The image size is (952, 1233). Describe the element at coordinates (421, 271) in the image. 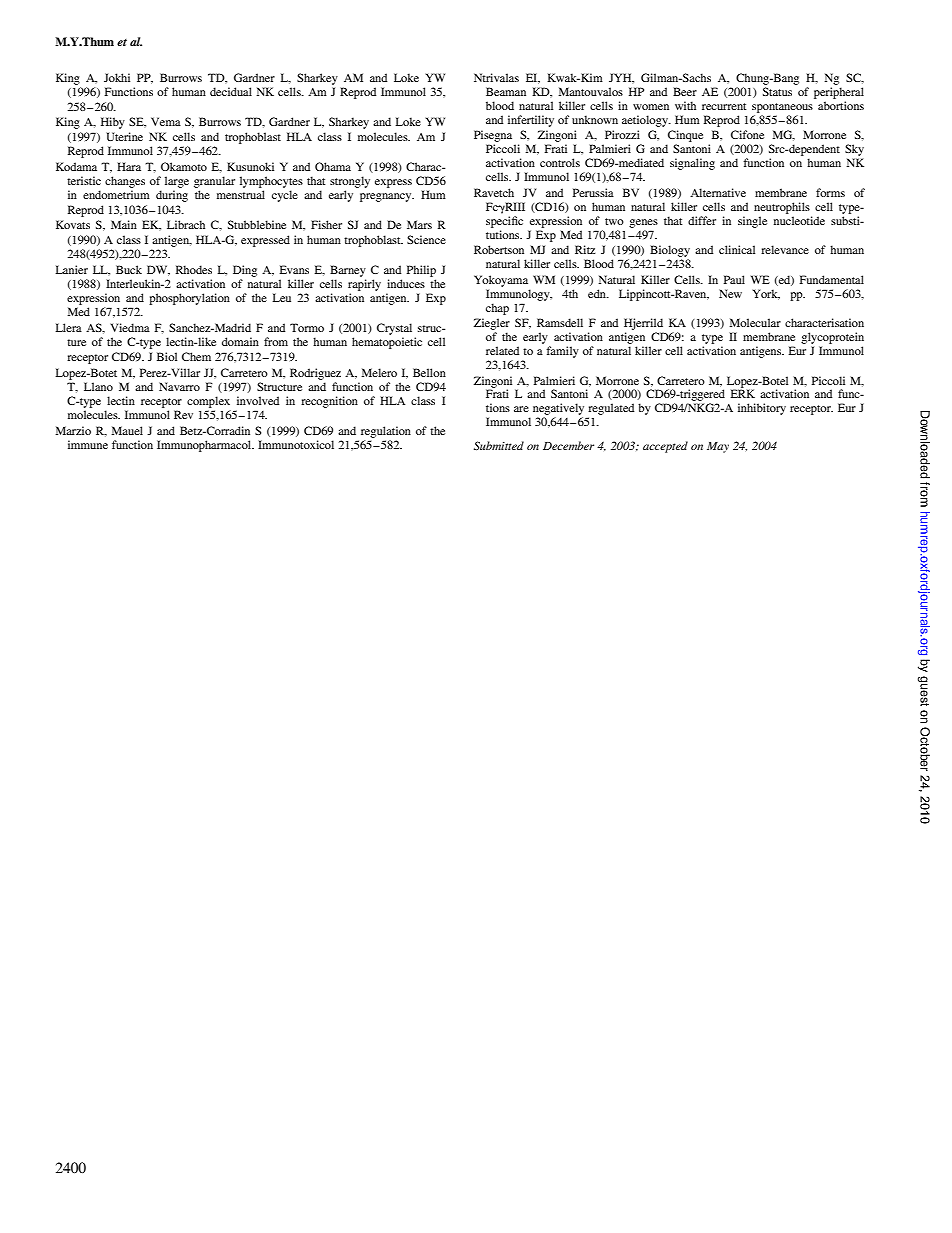

I see `Philip` at that location.
